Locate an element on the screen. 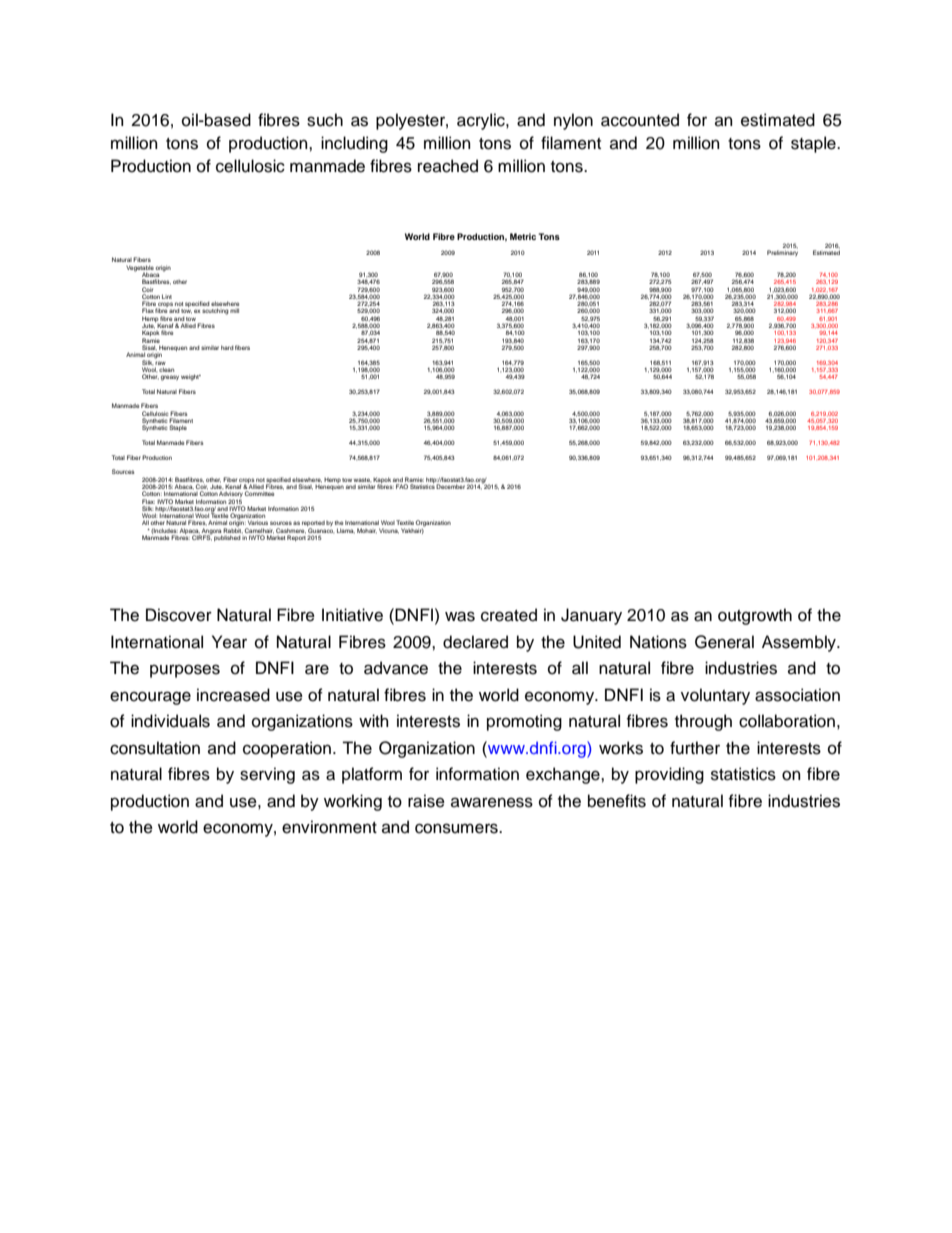  waste is located at coordinates (362, 480).
